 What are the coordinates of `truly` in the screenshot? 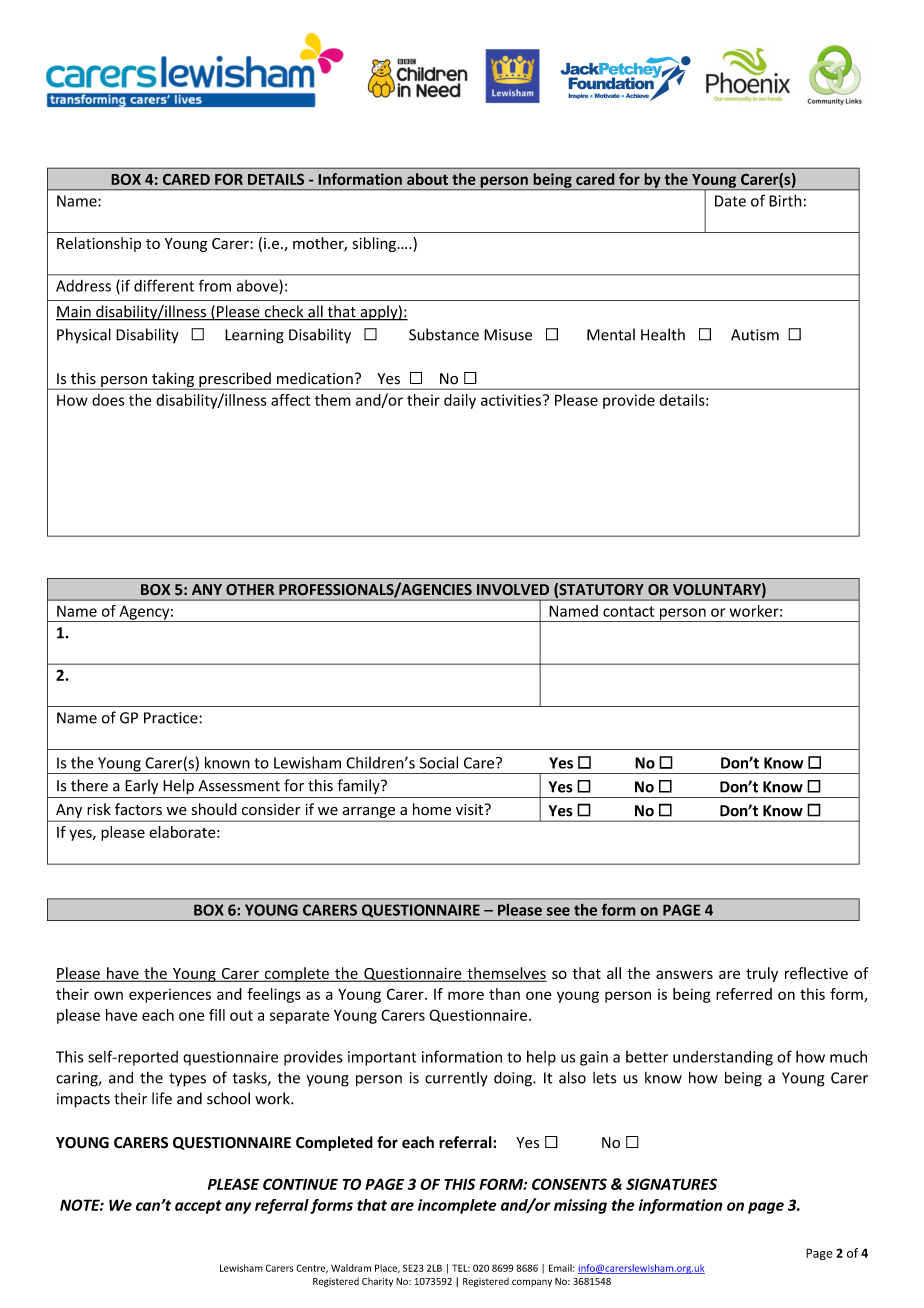 It's located at (762, 974).
